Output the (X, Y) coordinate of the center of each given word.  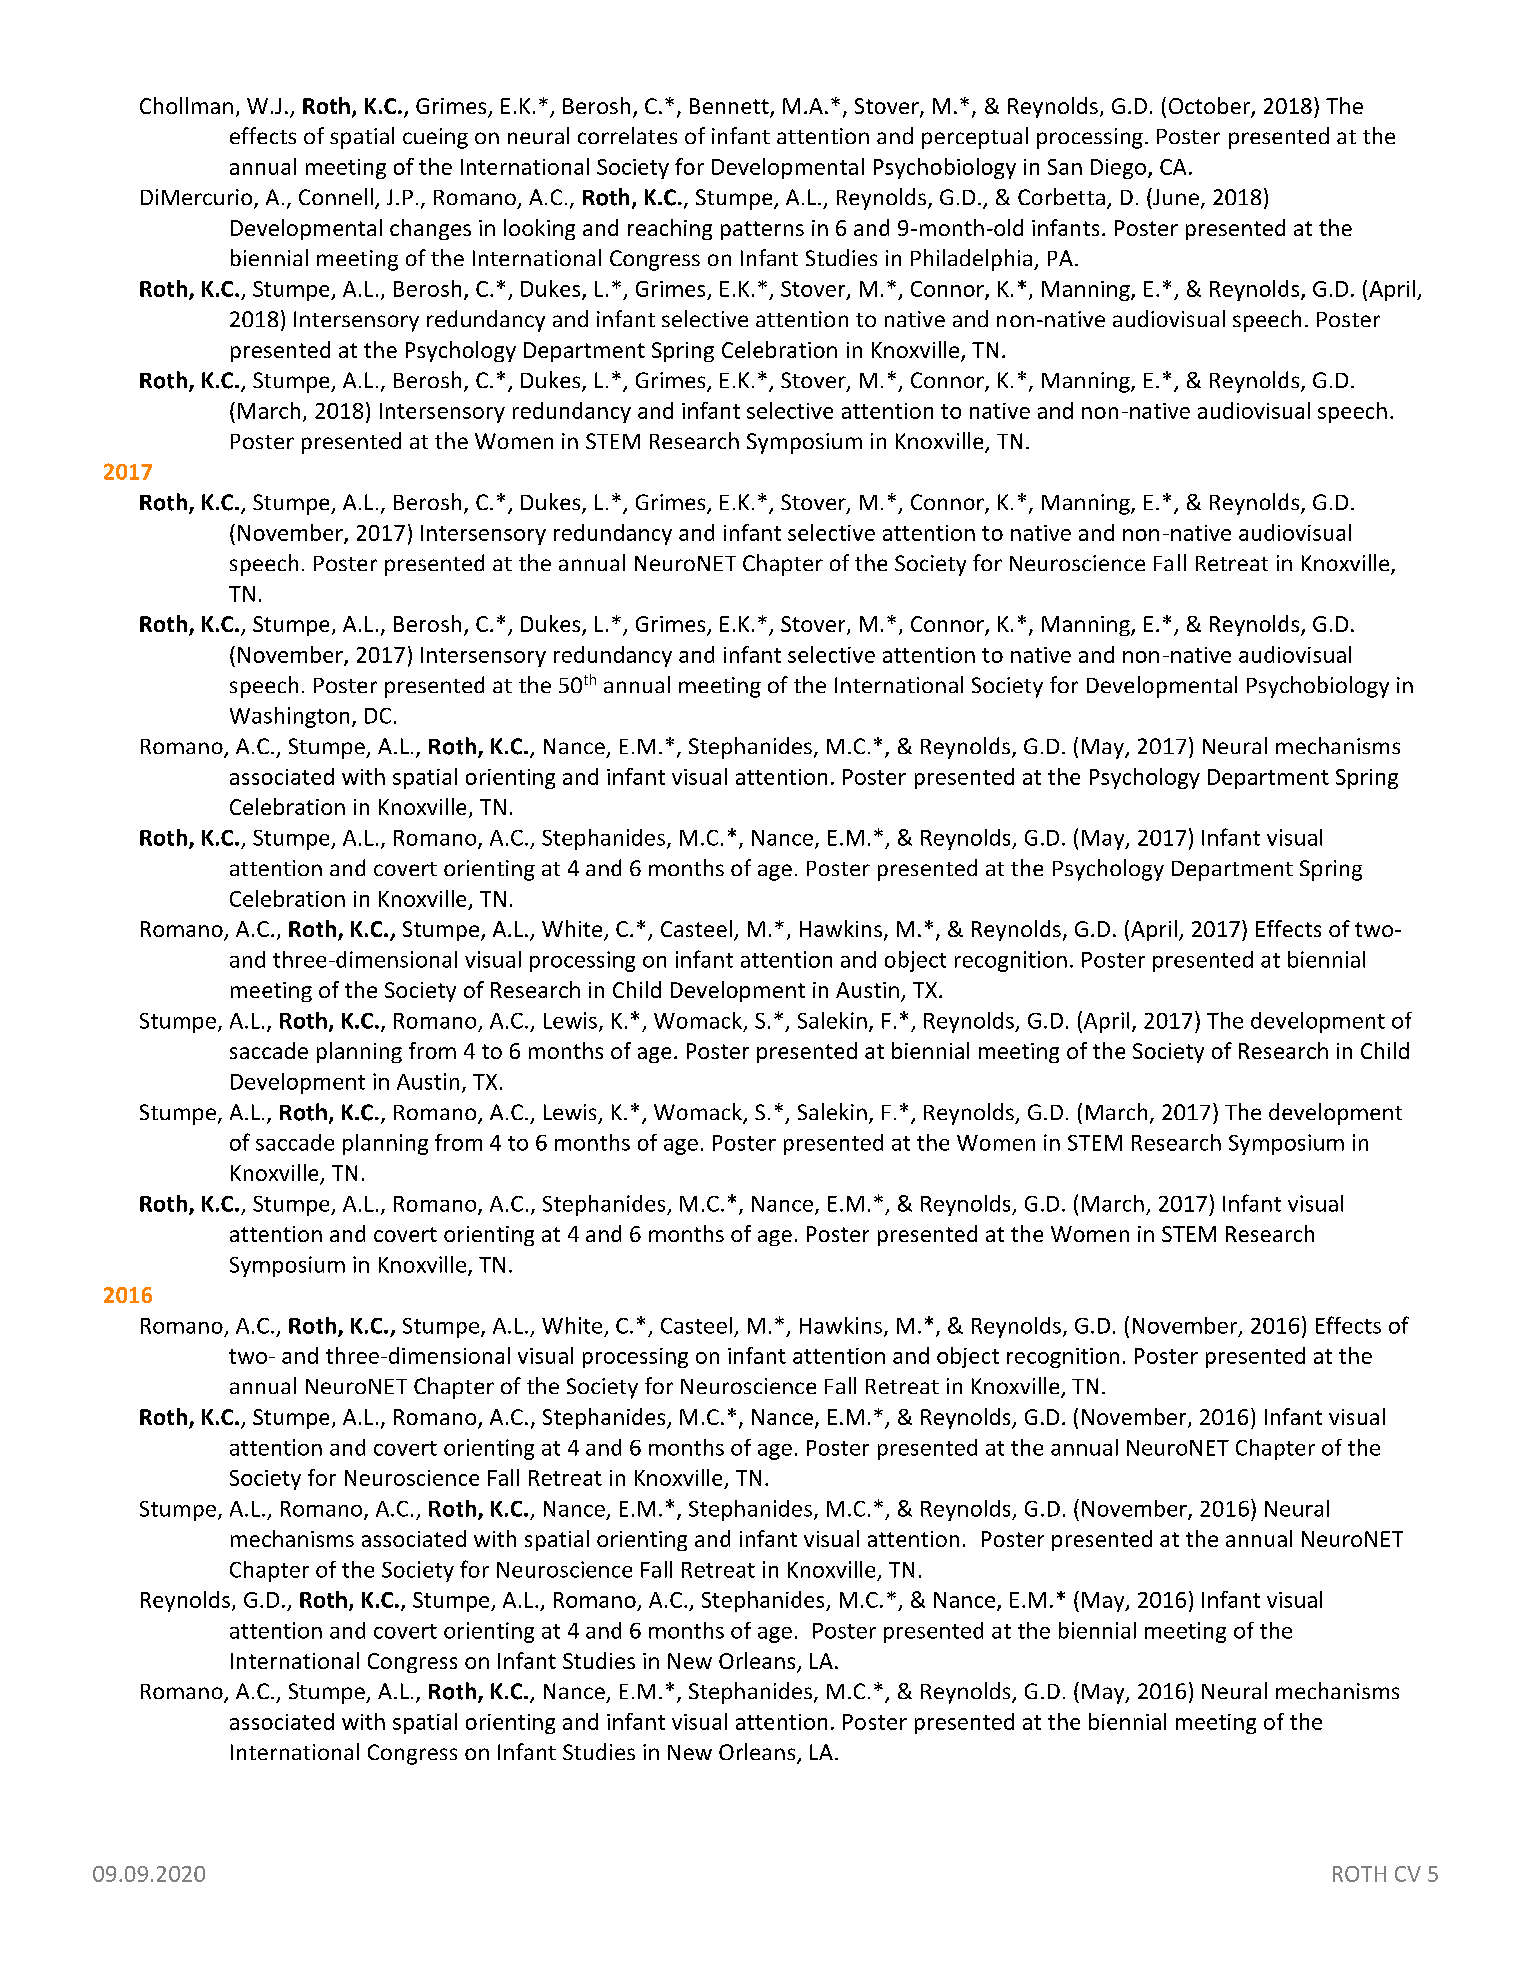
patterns (762, 230)
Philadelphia (971, 260)
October (1210, 107)
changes (430, 229)
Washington (289, 717)
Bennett (730, 107)
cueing (435, 138)
